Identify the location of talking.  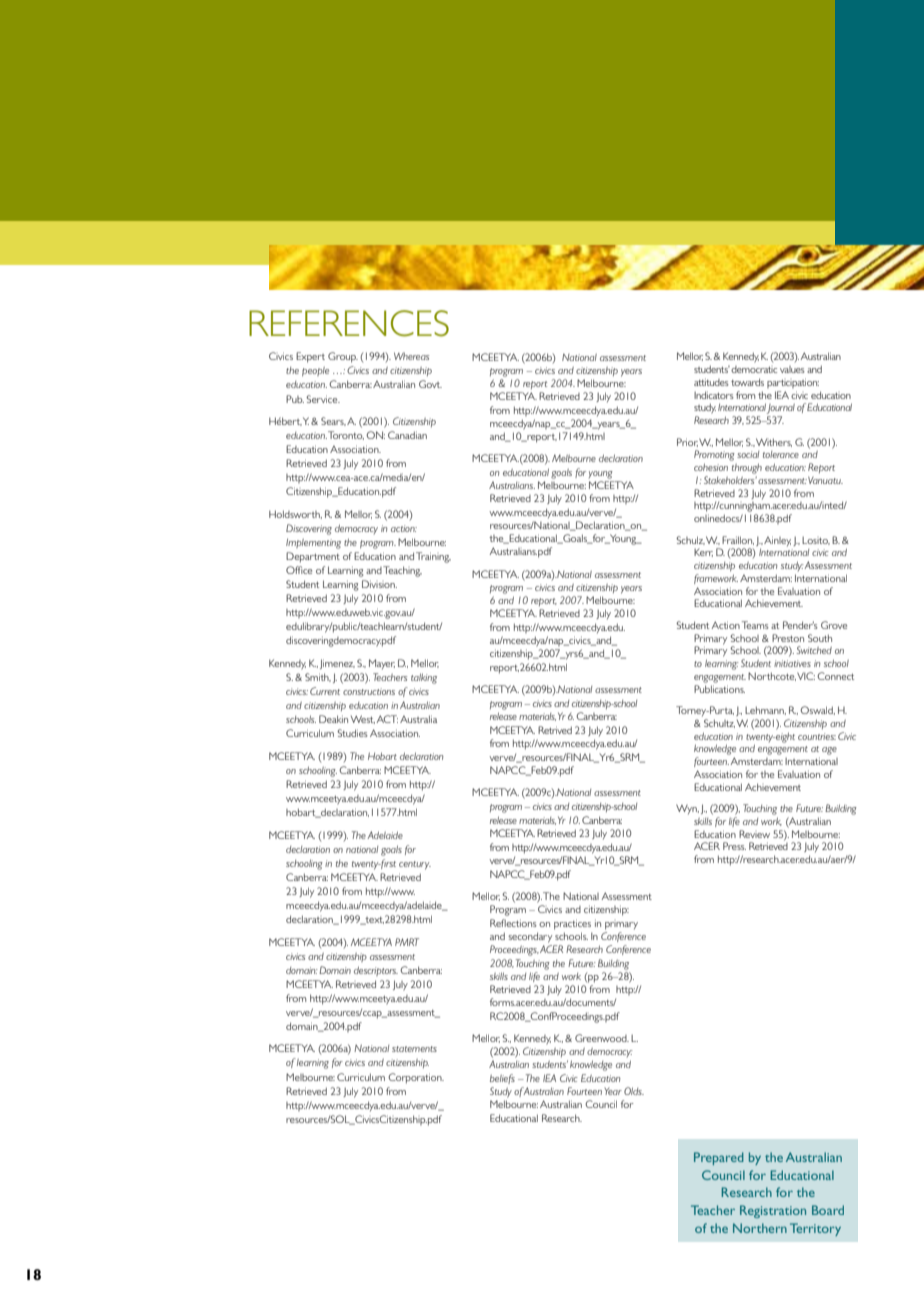
(424, 678).
